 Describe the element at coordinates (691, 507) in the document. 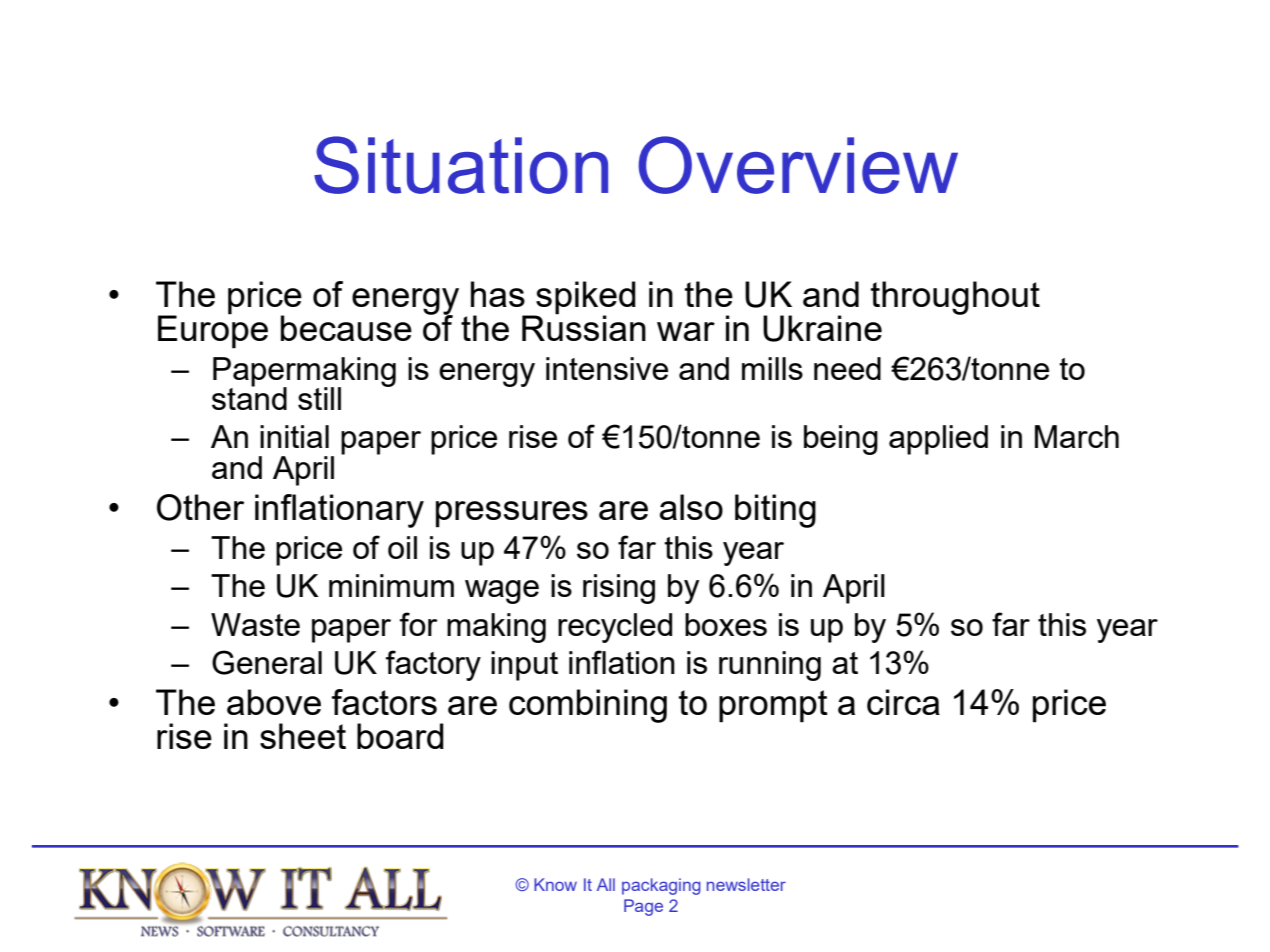

I see `also` at that location.
